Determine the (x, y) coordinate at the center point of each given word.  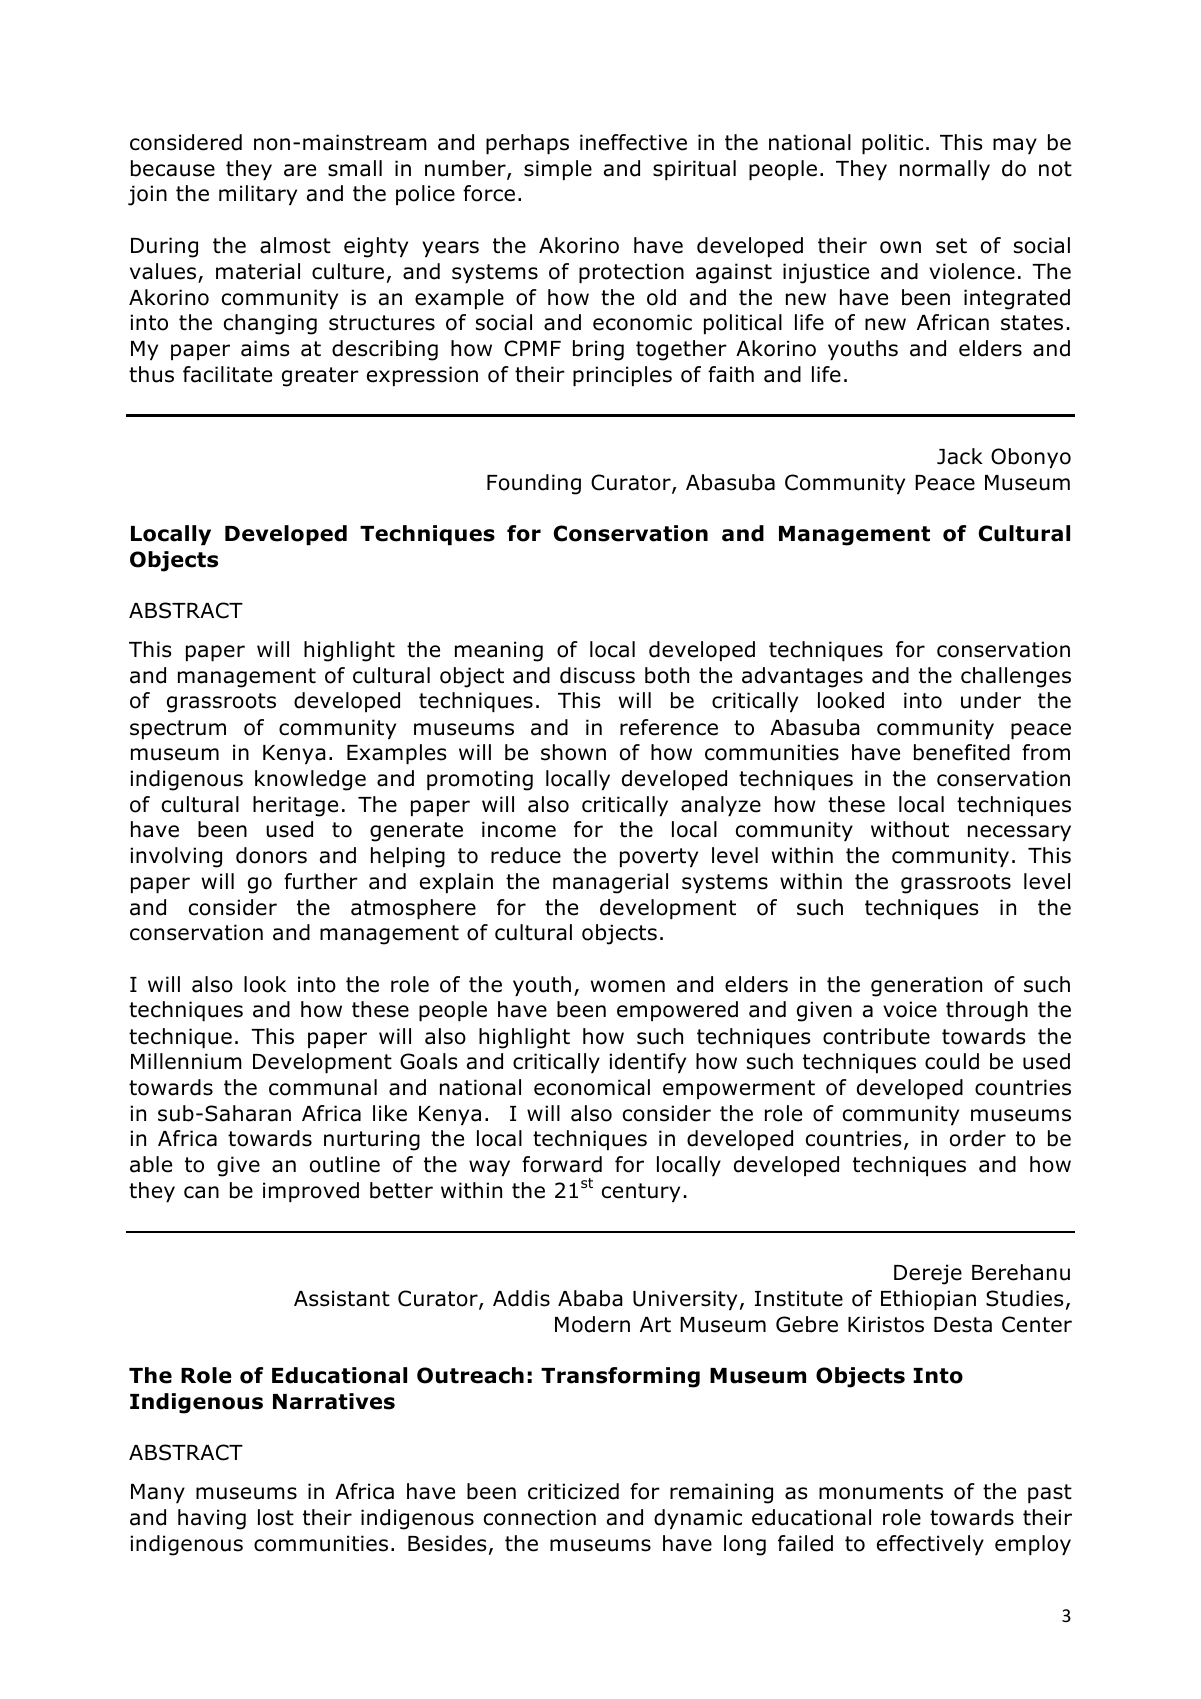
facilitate (227, 374)
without (910, 829)
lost (276, 1517)
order (978, 1138)
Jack (960, 456)
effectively (930, 1545)
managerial (610, 883)
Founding (534, 484)
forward (562, 1164)
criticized (573, 1491)
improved (311, 1192)
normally (945, 170)
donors (271, 855)
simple (558, 170)
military (258, 195)
